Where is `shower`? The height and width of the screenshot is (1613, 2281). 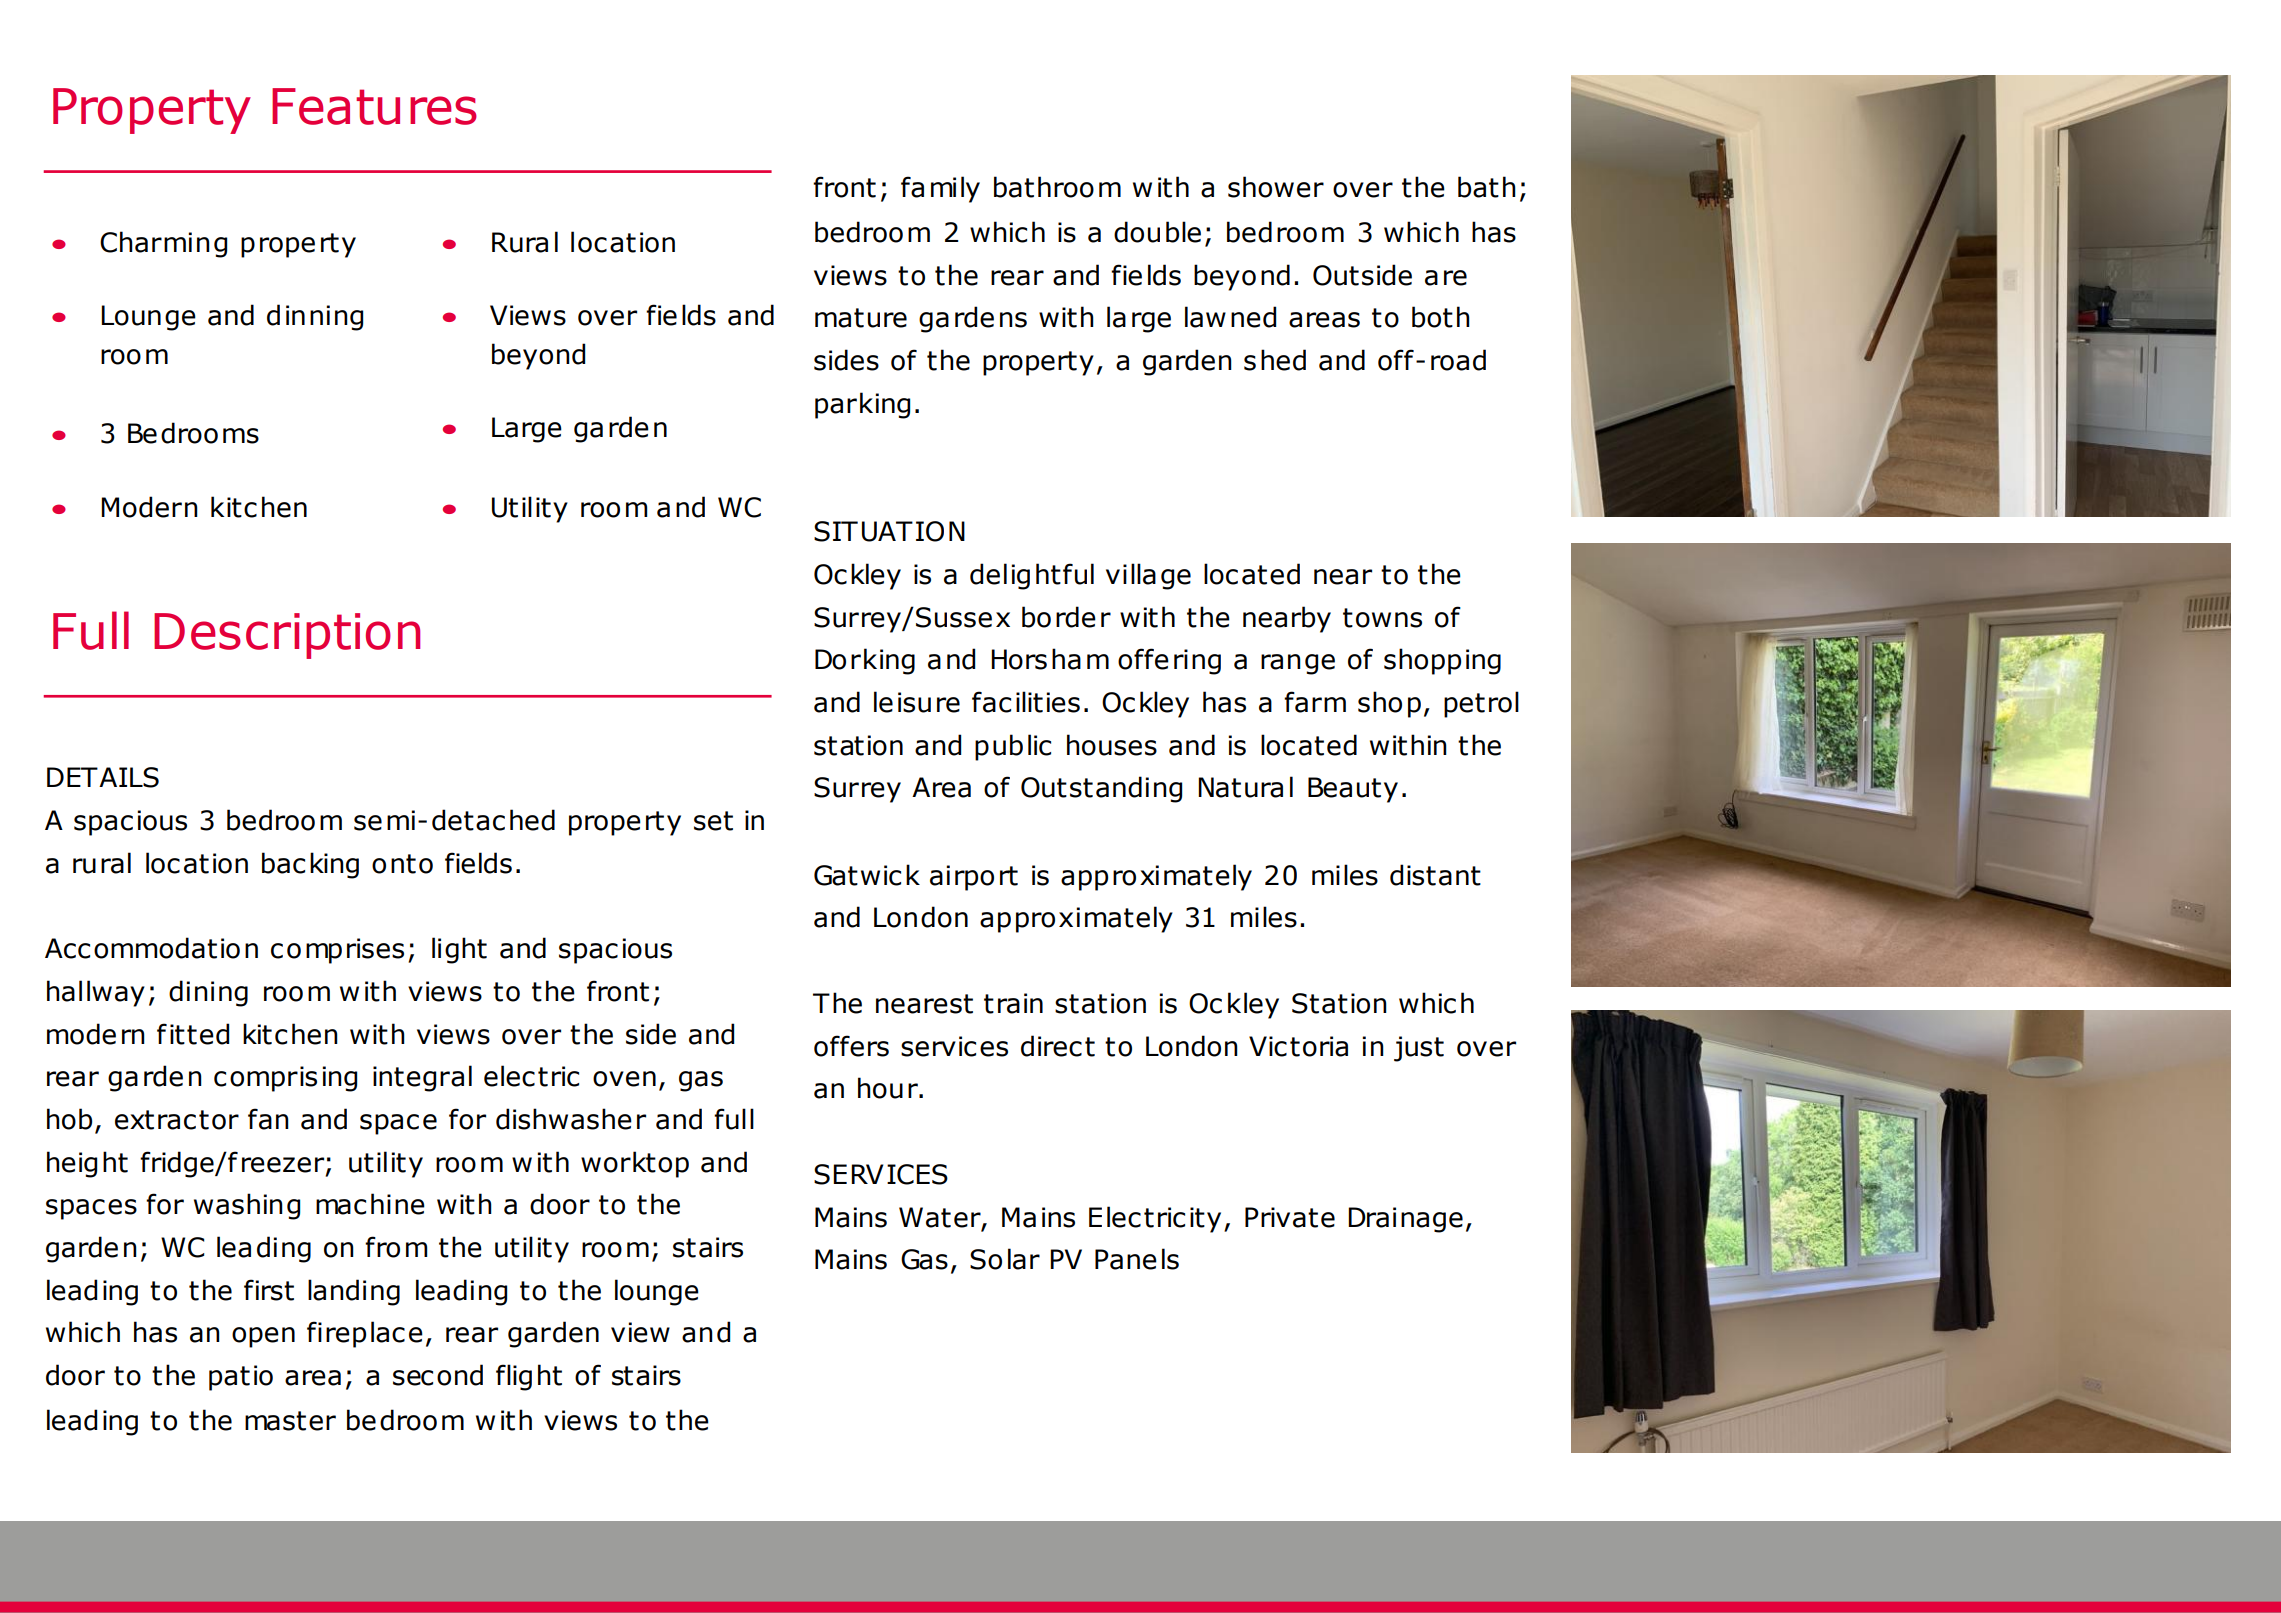
shower is located at coordinates (1276, 187).
